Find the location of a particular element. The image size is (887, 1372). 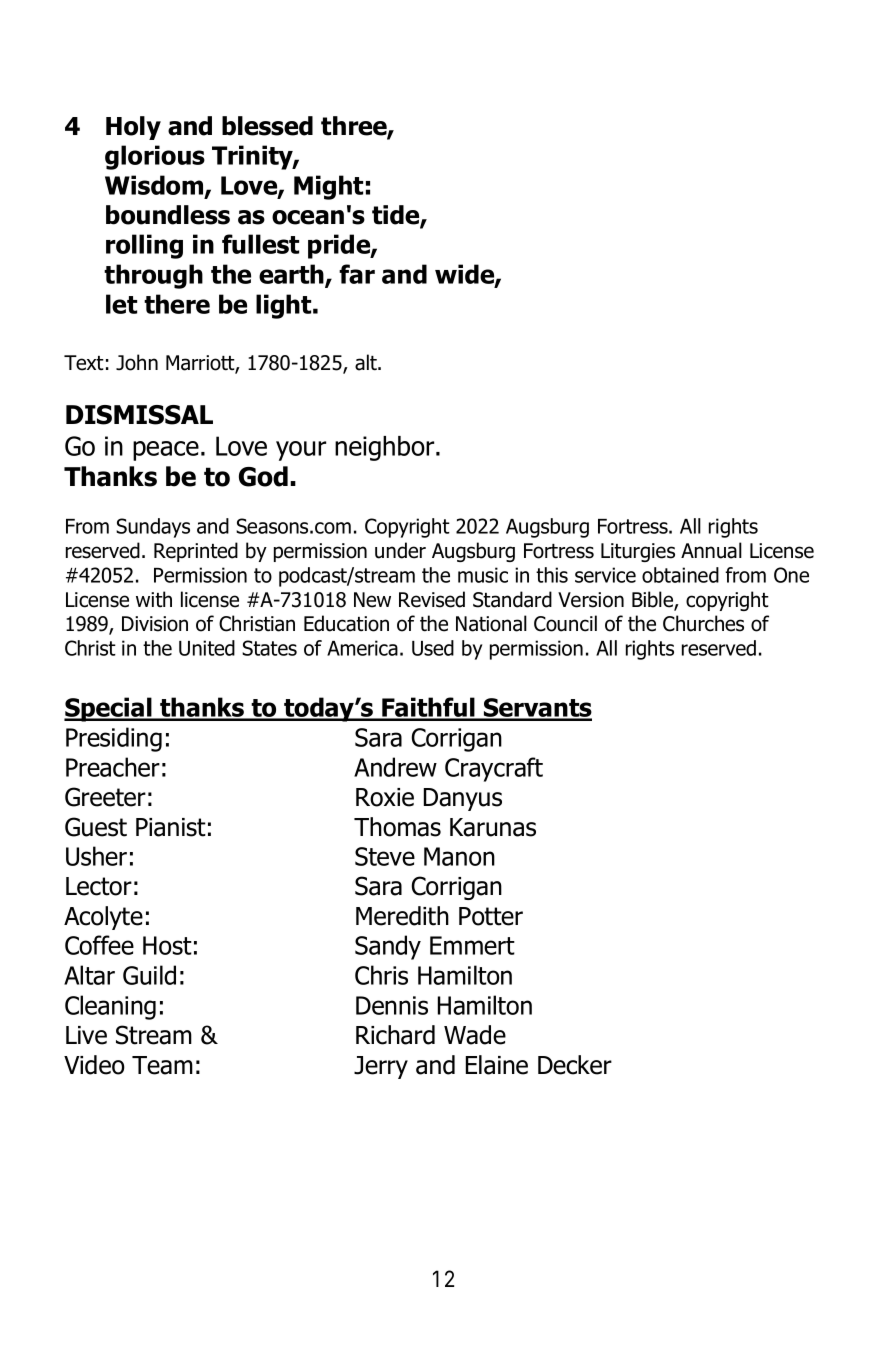

far is located at coordinates (357, 274).
